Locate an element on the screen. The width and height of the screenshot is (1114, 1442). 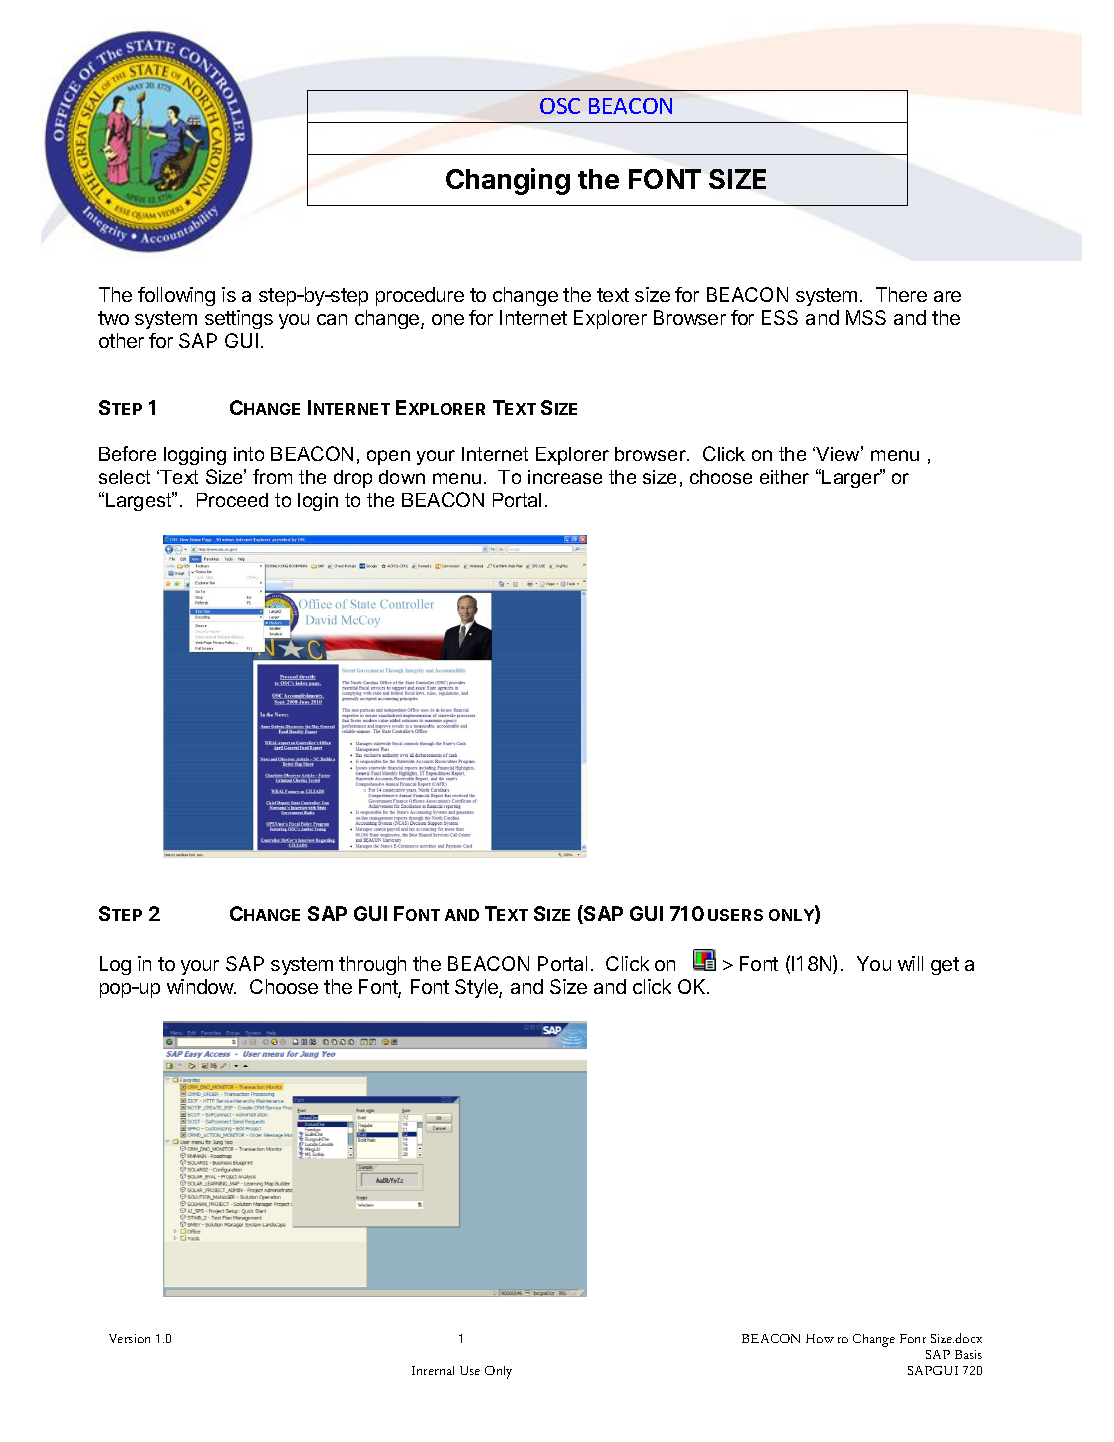
following is located at coordinates (176, 296).
